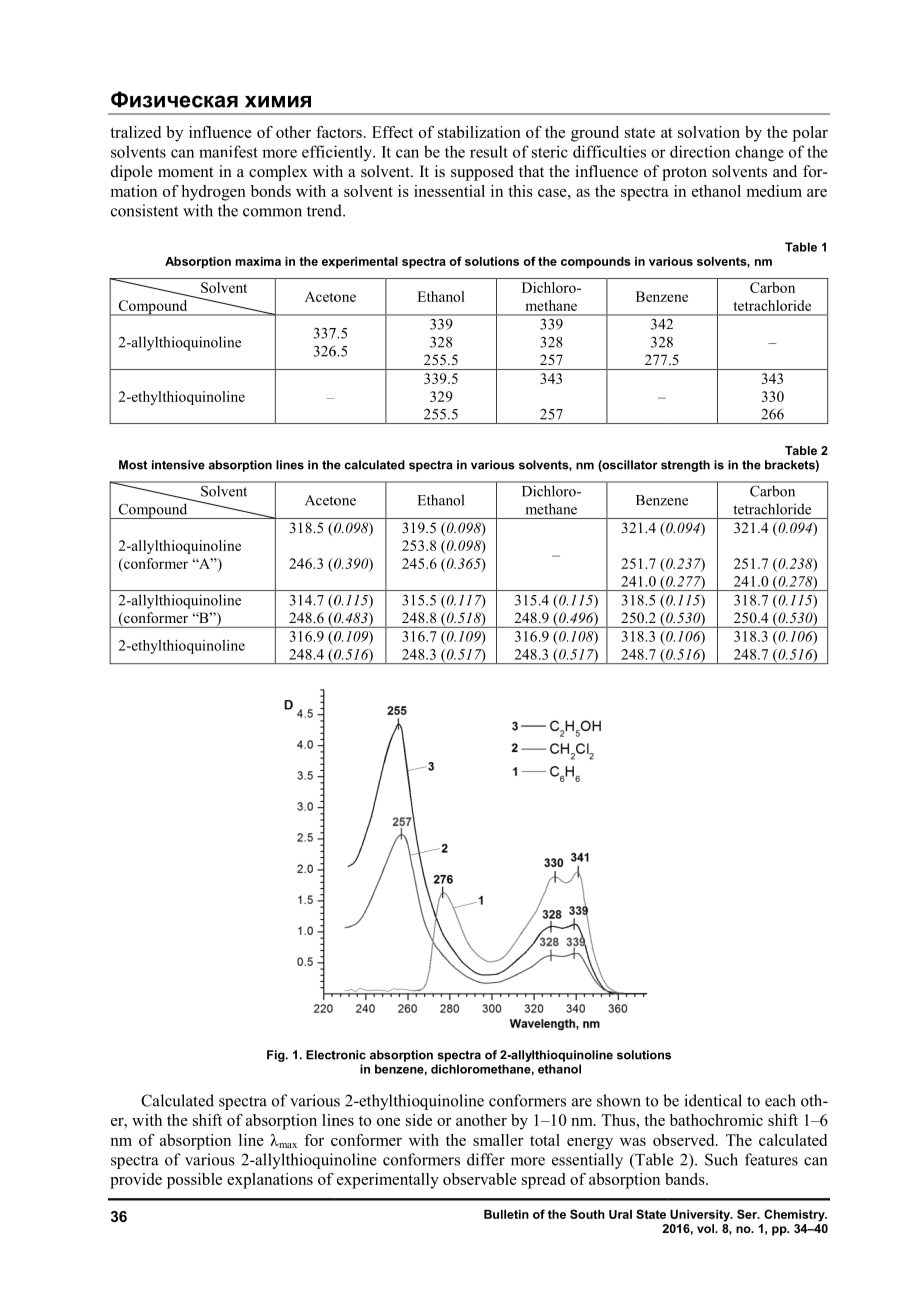  What do you see at coordinates (133, 465) in the page?
I see `Most` at bounding box center [133, 465].
